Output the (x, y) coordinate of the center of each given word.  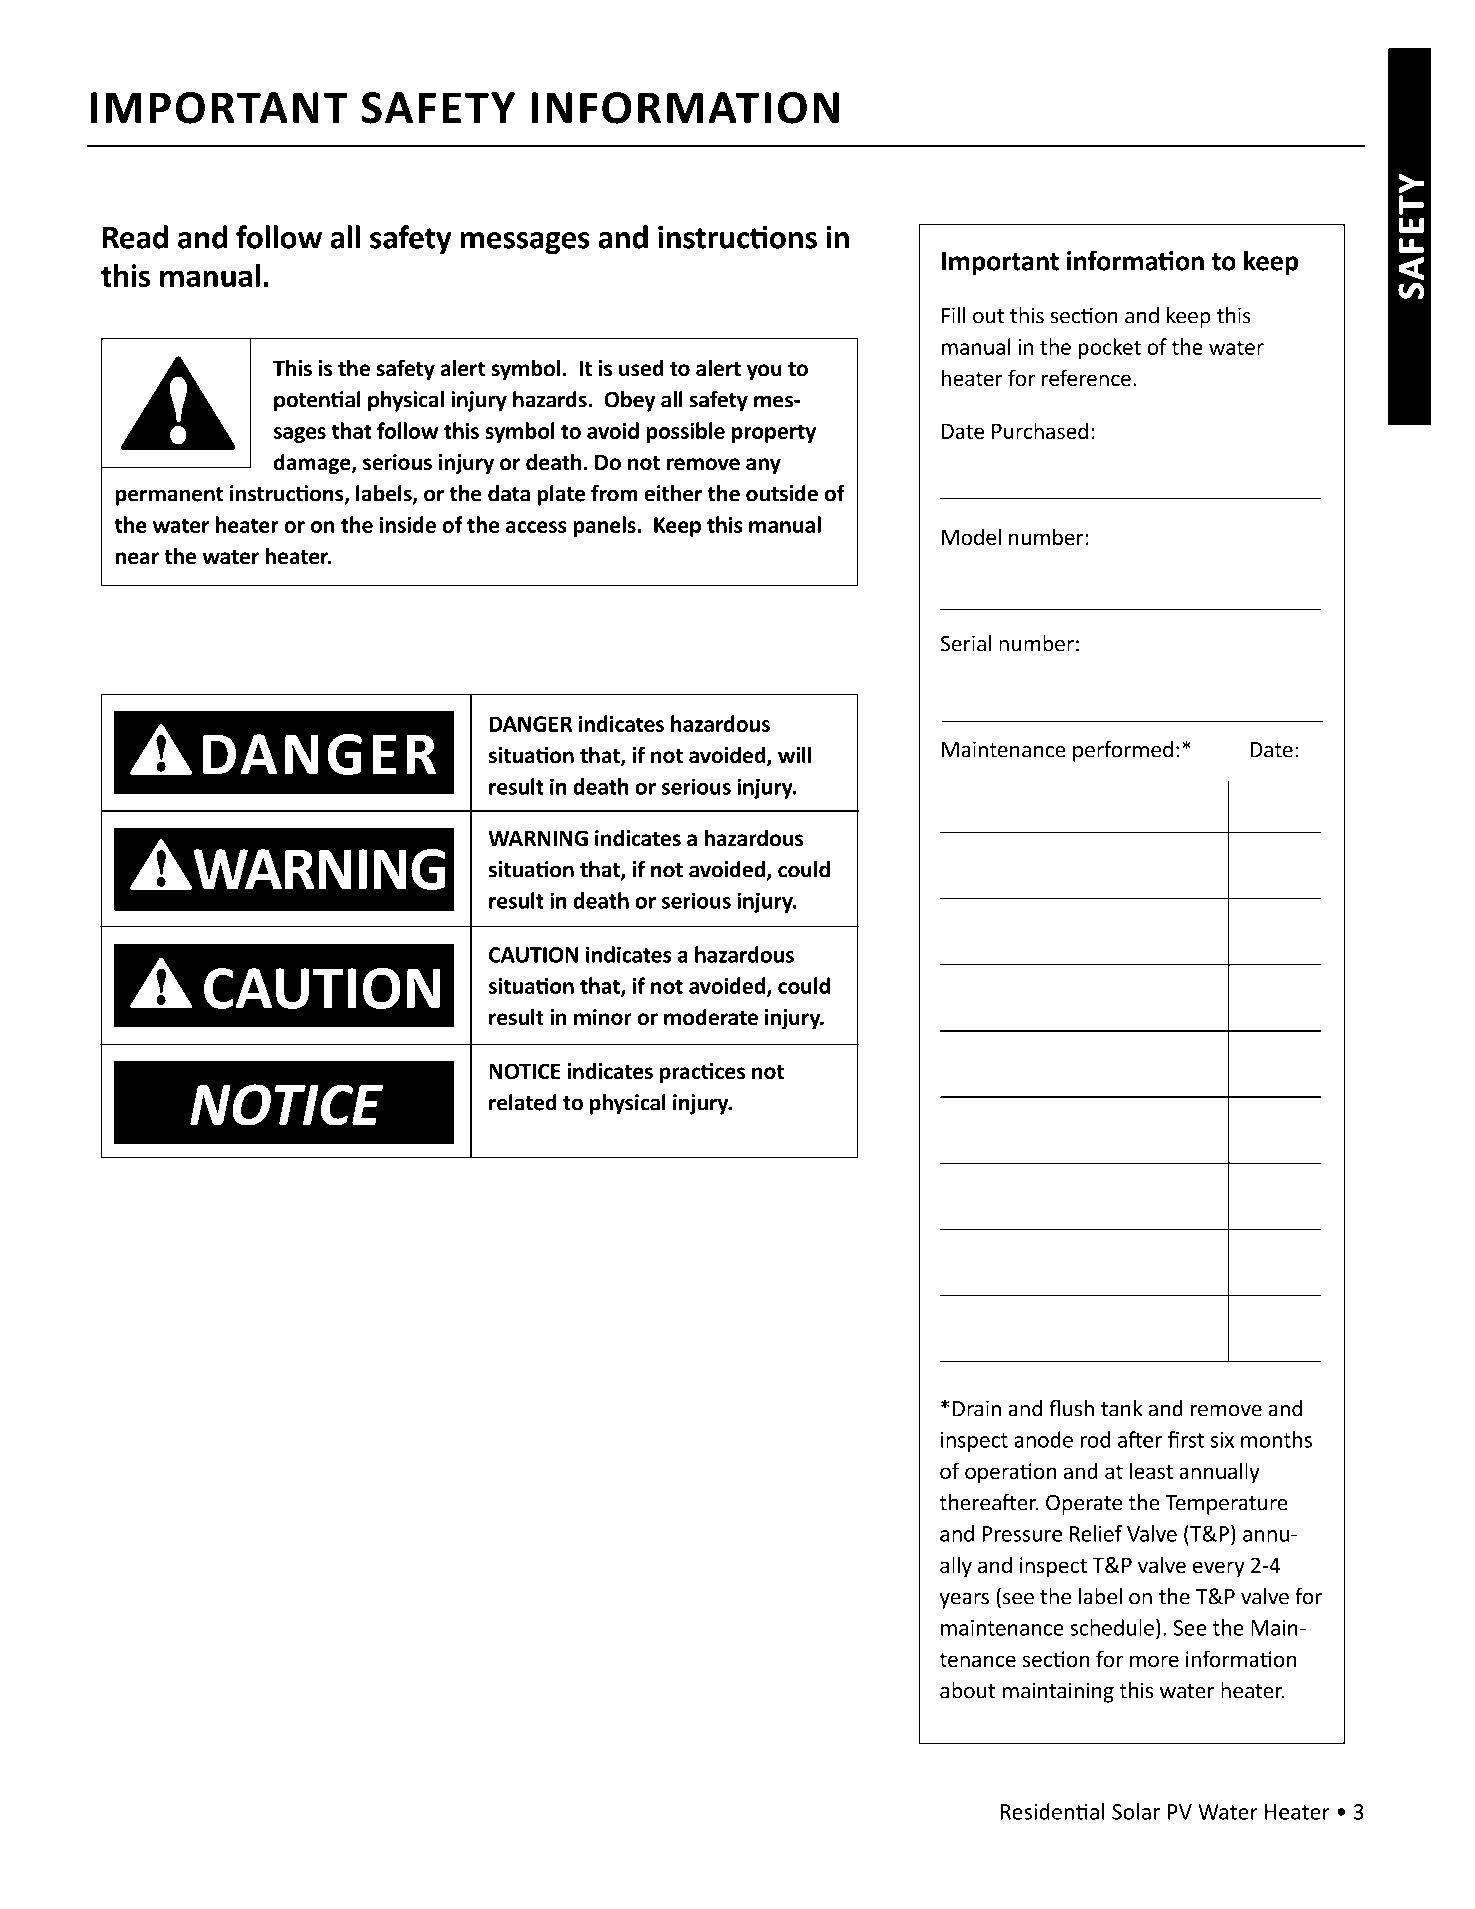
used (641, 368)
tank (1122, 1408)
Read (135, 237)
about (968, 1690)
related (523, 1102)
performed (1123, 751)
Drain (977, 1408)
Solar (1136, 1811)
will (795, 754)
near (137, 558)
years (964, 1601)
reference (1086, 378)
